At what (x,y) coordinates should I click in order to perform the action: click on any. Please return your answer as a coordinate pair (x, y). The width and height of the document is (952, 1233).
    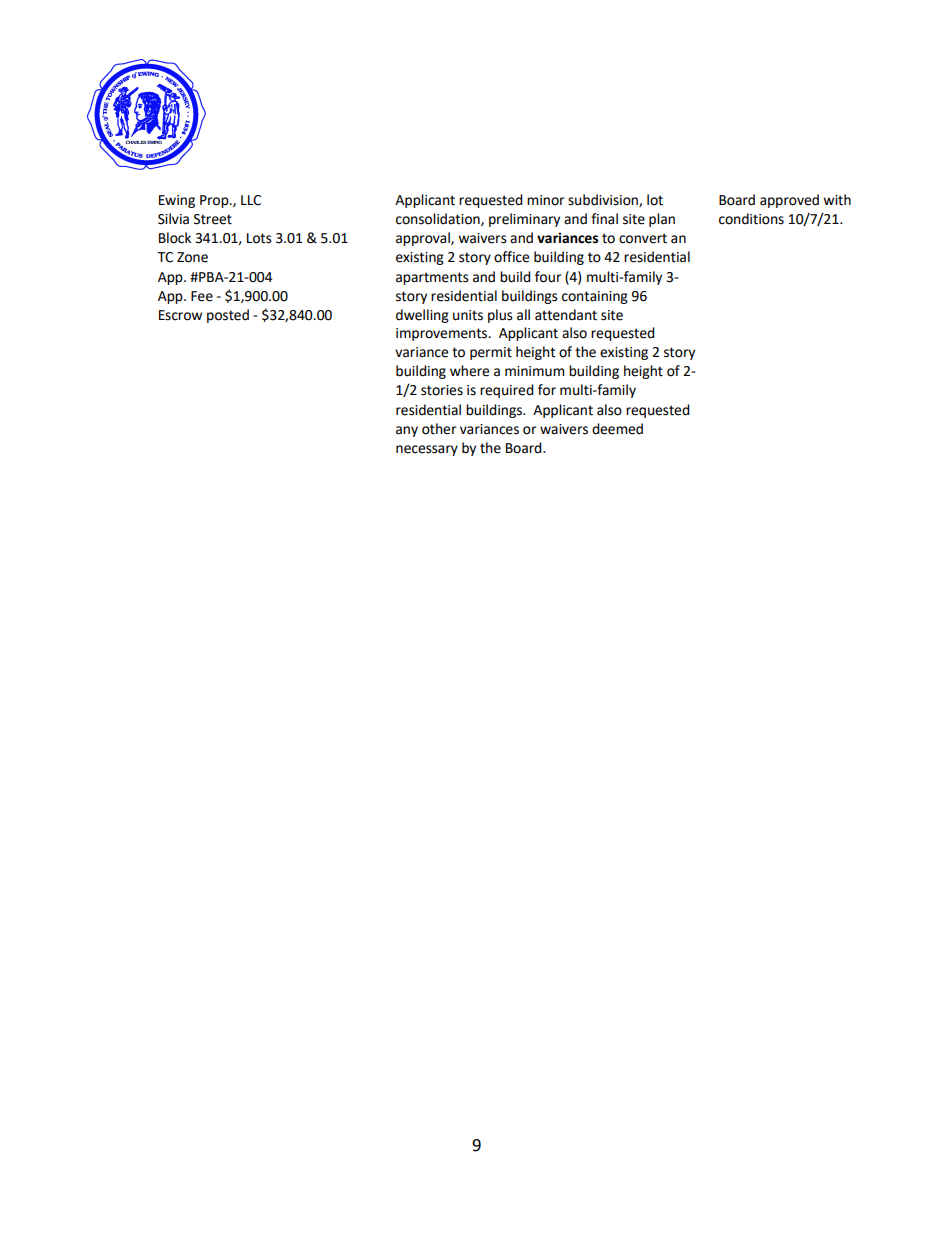
    Looking at the image, I should click on (407, 431).
